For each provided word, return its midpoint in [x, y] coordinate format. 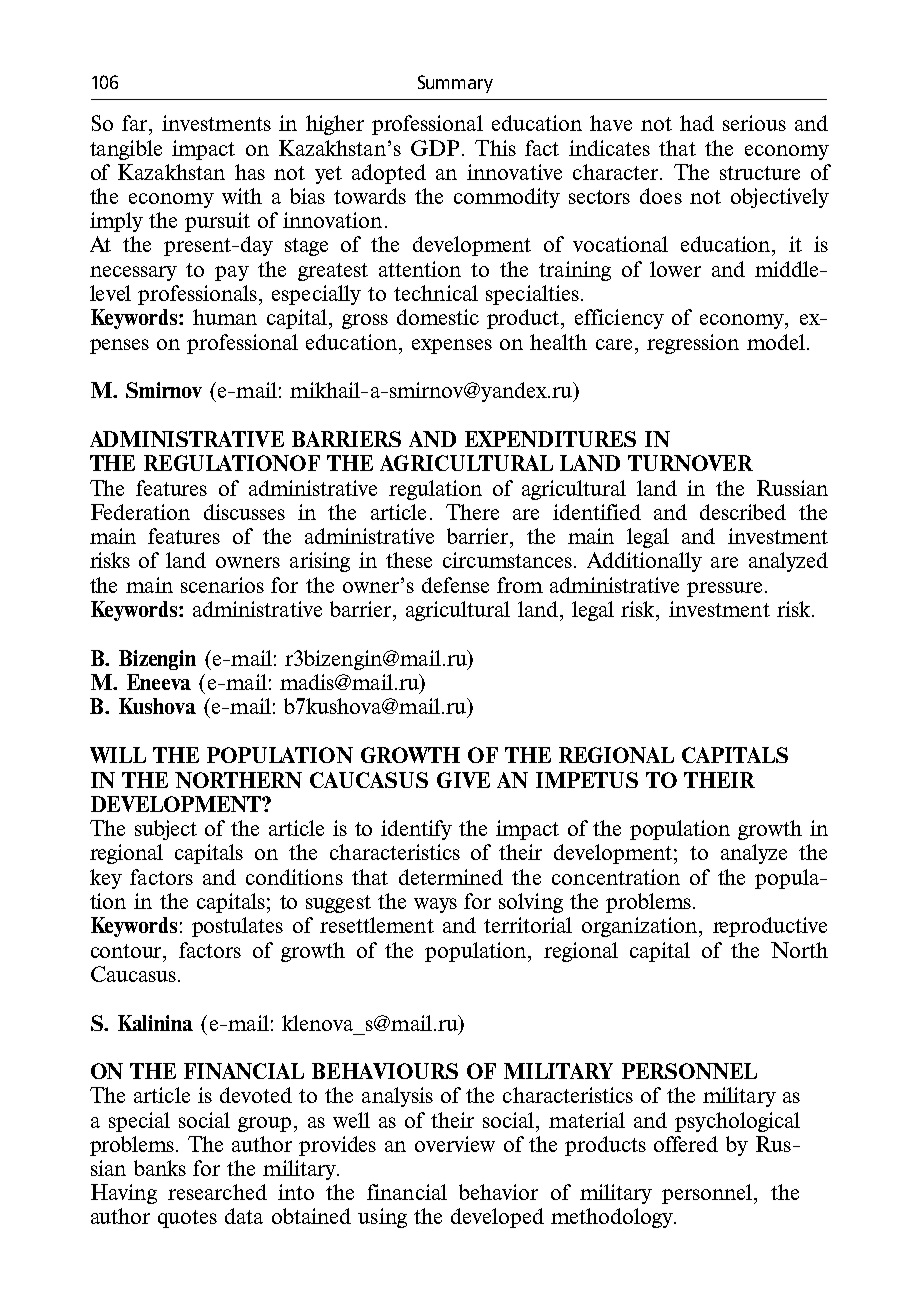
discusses [244, 512]
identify [416, 830]
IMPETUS [587, 780]
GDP [435, 148]
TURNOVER [690, 463]
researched [217, 1192]
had [697, 123]
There [472, 512]
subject [166, 830]
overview [455, 1144]
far [136, 123]
